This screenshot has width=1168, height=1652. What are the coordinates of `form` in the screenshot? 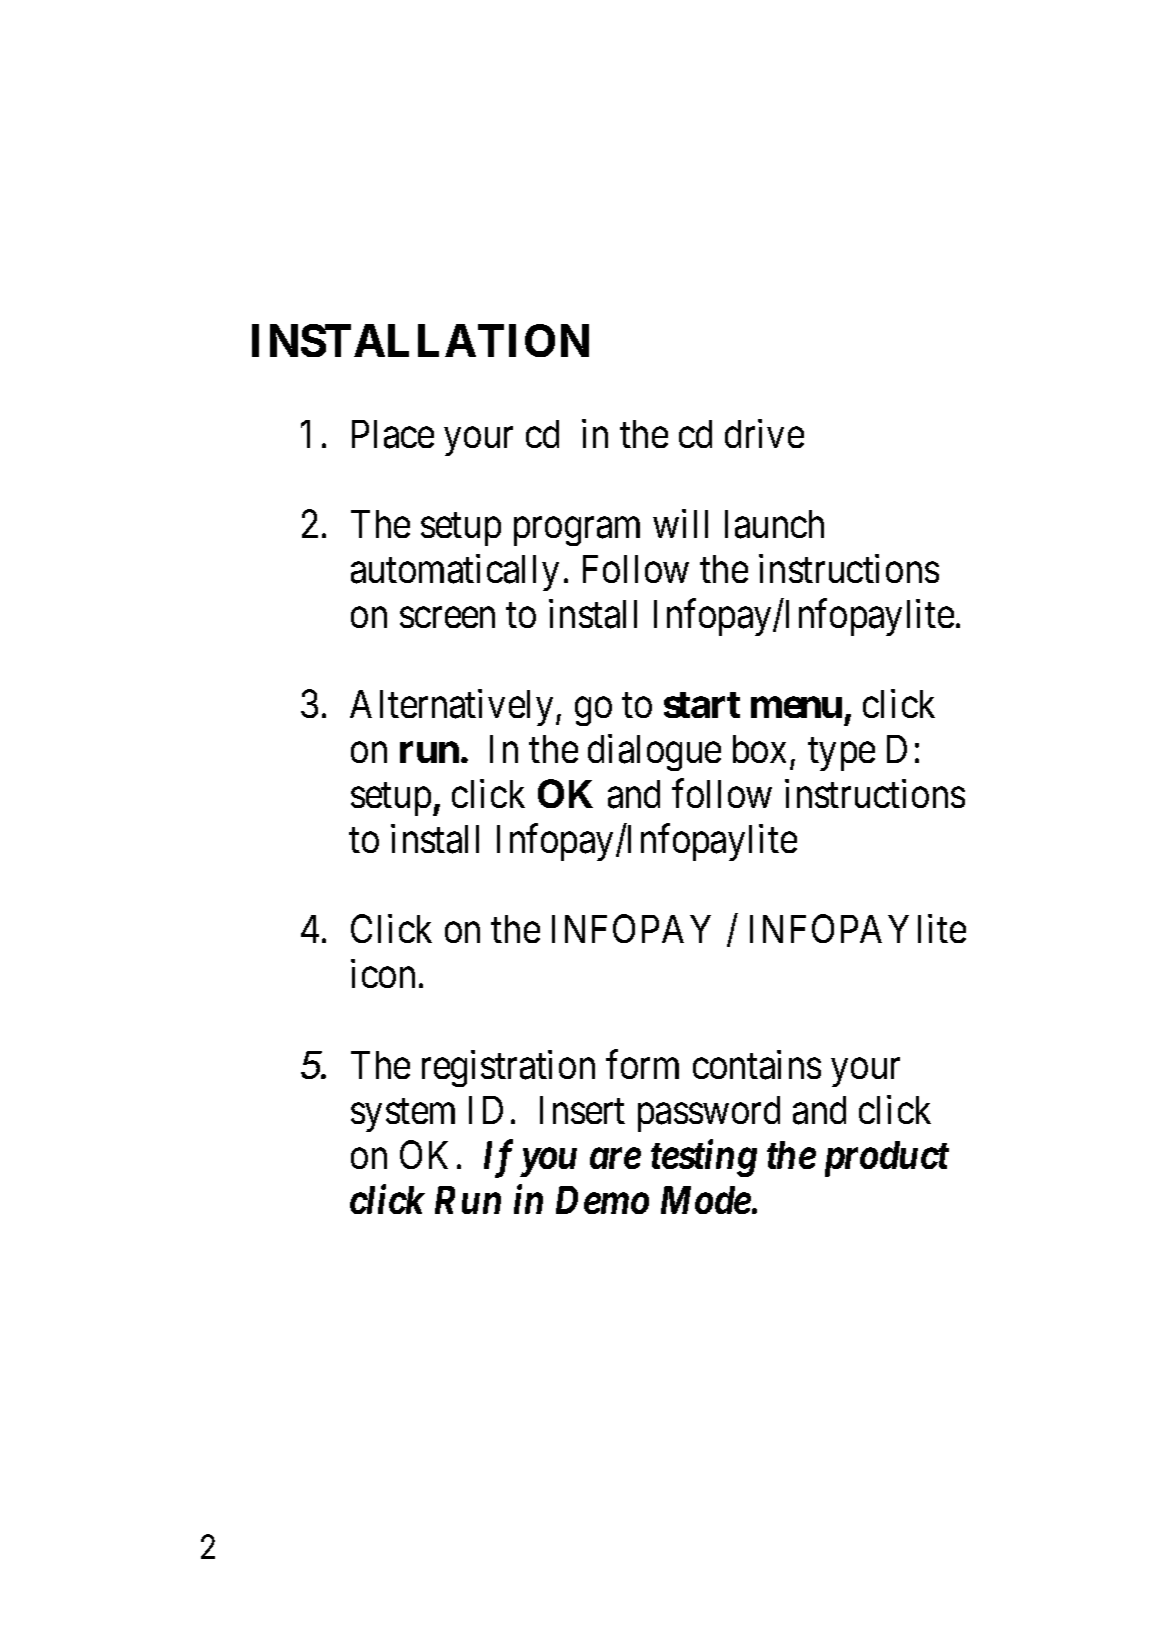 It's located at (642, 1064).
